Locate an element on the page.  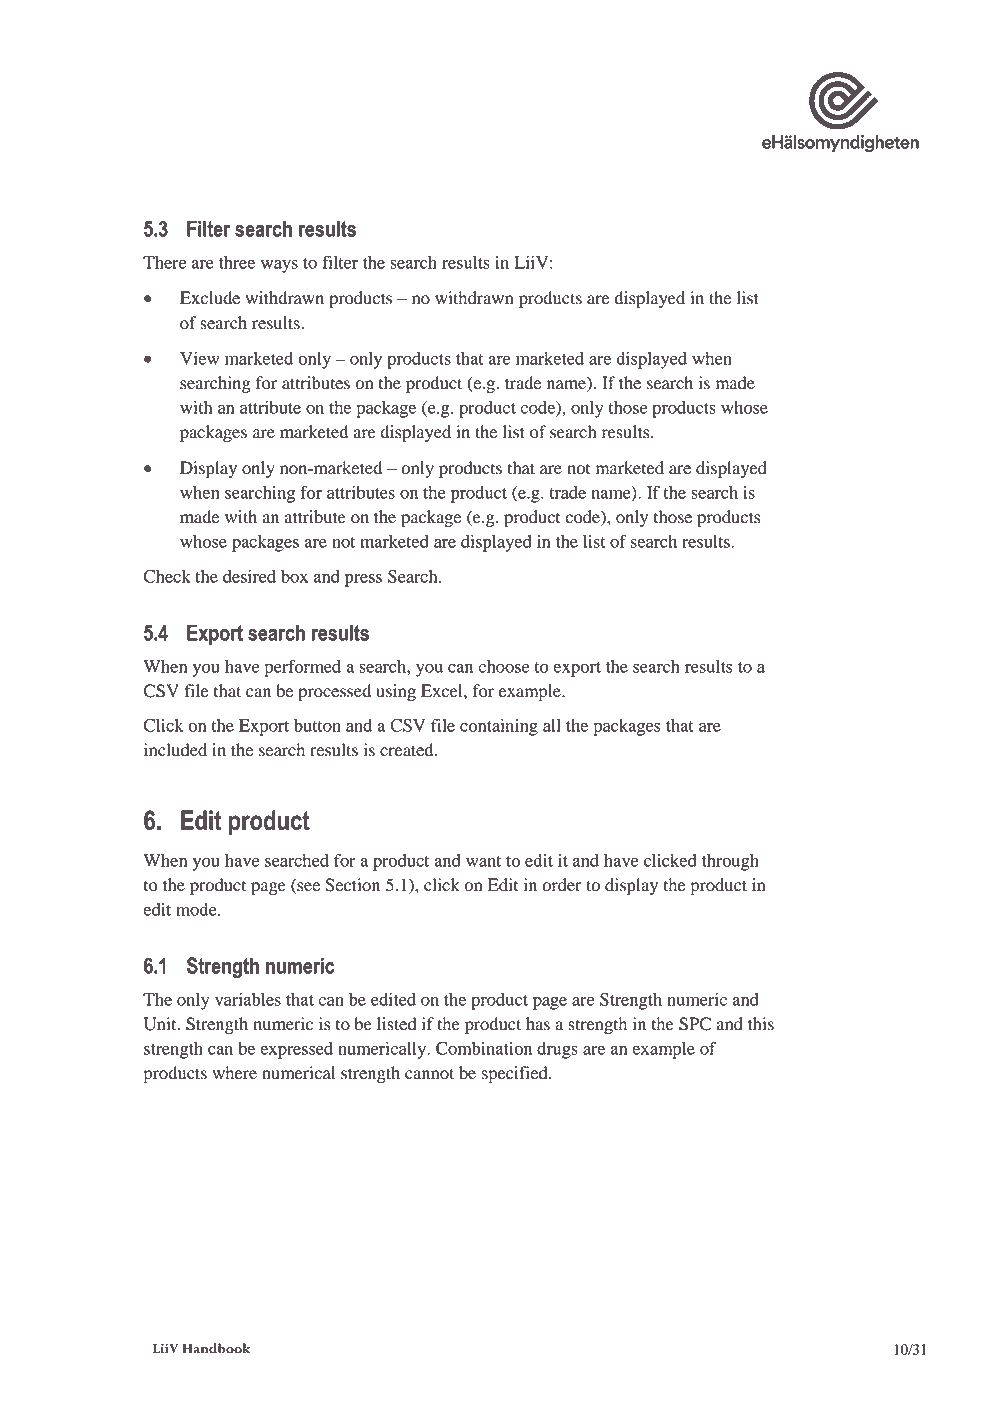
Exclude is located at coordinates (210, 298).
